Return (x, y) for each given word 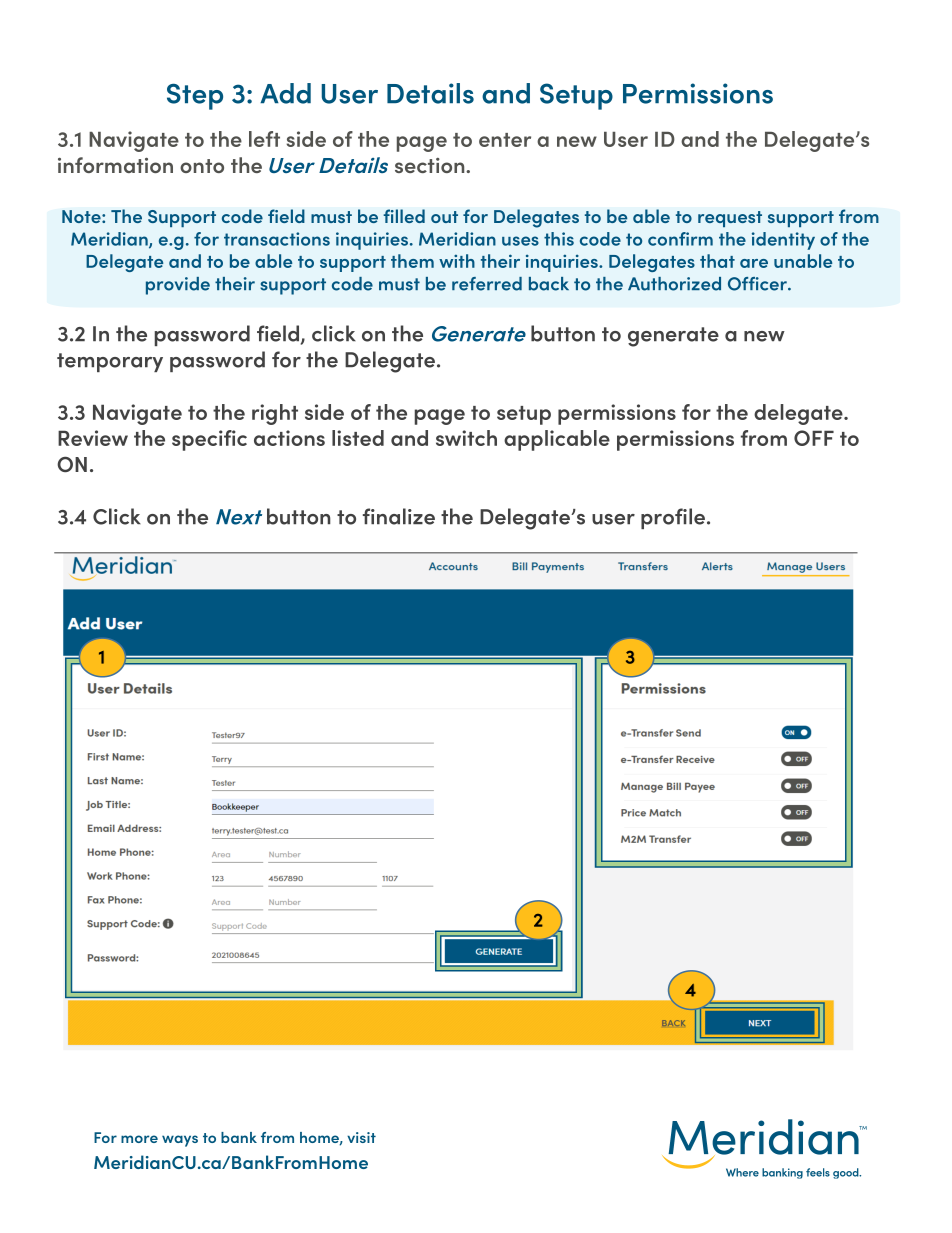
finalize (399, 516)
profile (673, 518)
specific (209, 440)
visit (361, 1137)
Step (195, 96)
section (431, 165)
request (730, 219)
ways (180, 1141)
